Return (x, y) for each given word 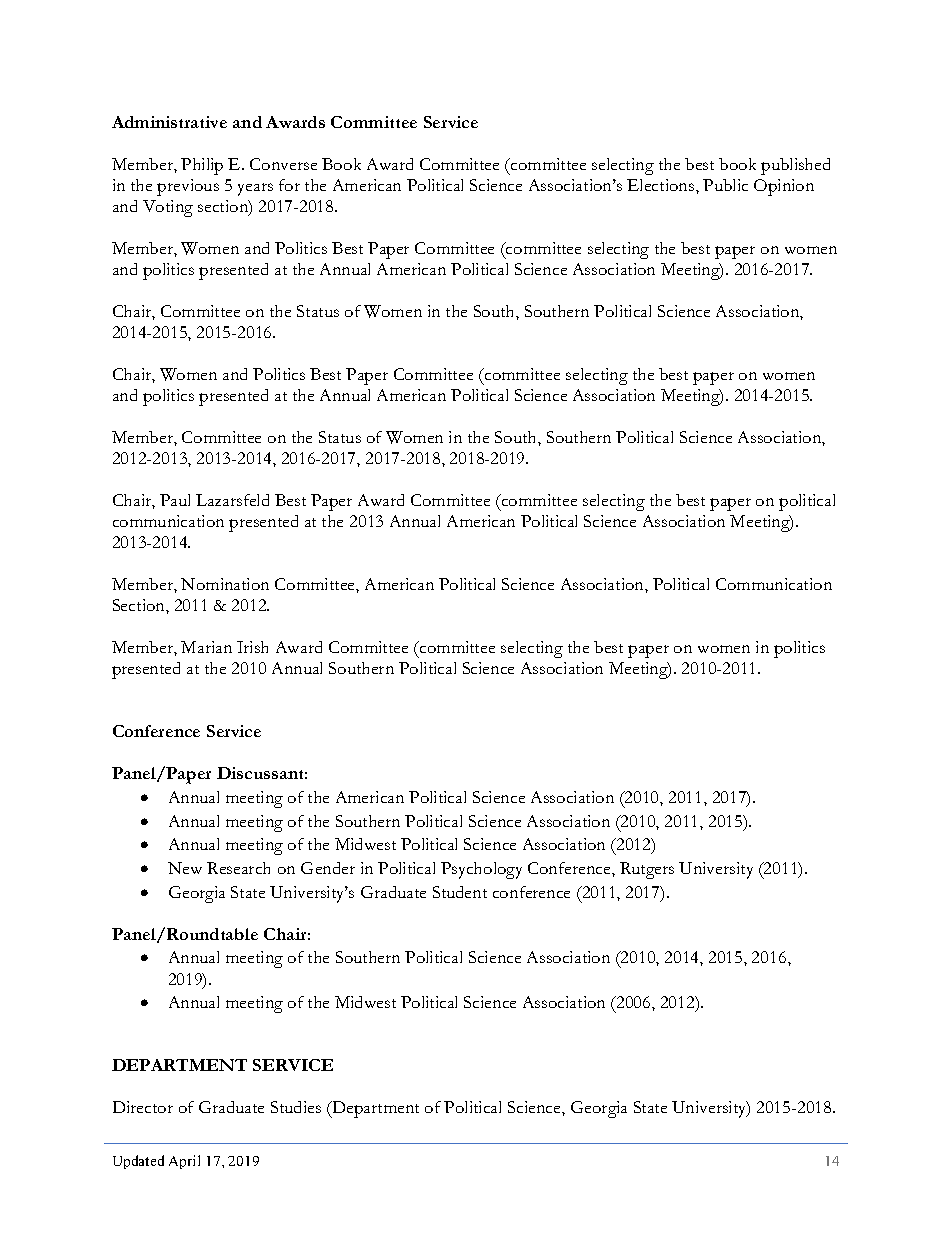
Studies (296, 1107)
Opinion (784, 187)
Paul (175, 500)
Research (238, 868)
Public (725, 185)
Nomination (225, 584)
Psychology (481, 870)
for (289, 185)
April (184, 1162)
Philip (202, 166)
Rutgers (647, 870)
